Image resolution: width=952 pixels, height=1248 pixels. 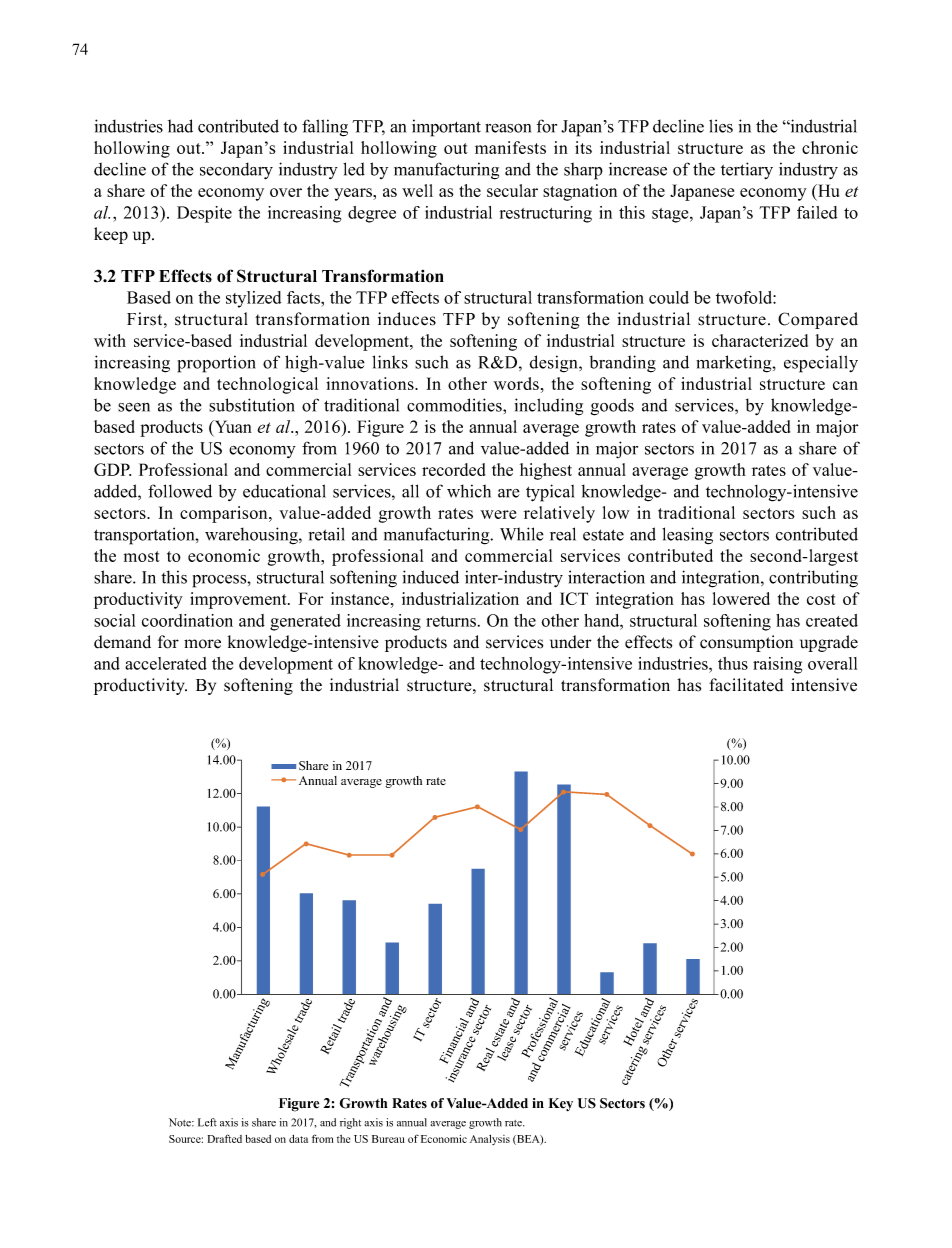 I want to click on Key, so click(x=561, y=1104).
